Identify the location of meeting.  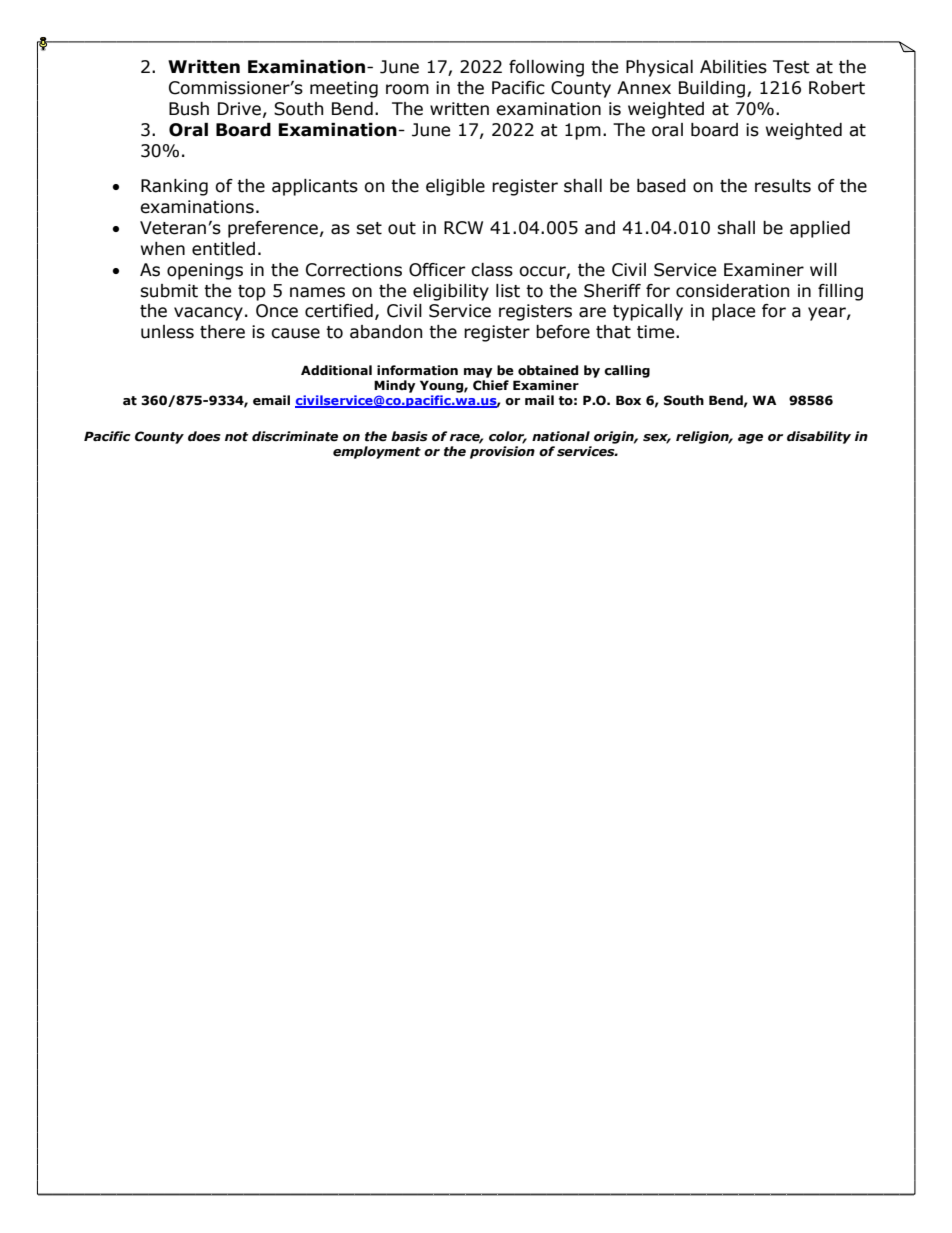
(344, 89).
